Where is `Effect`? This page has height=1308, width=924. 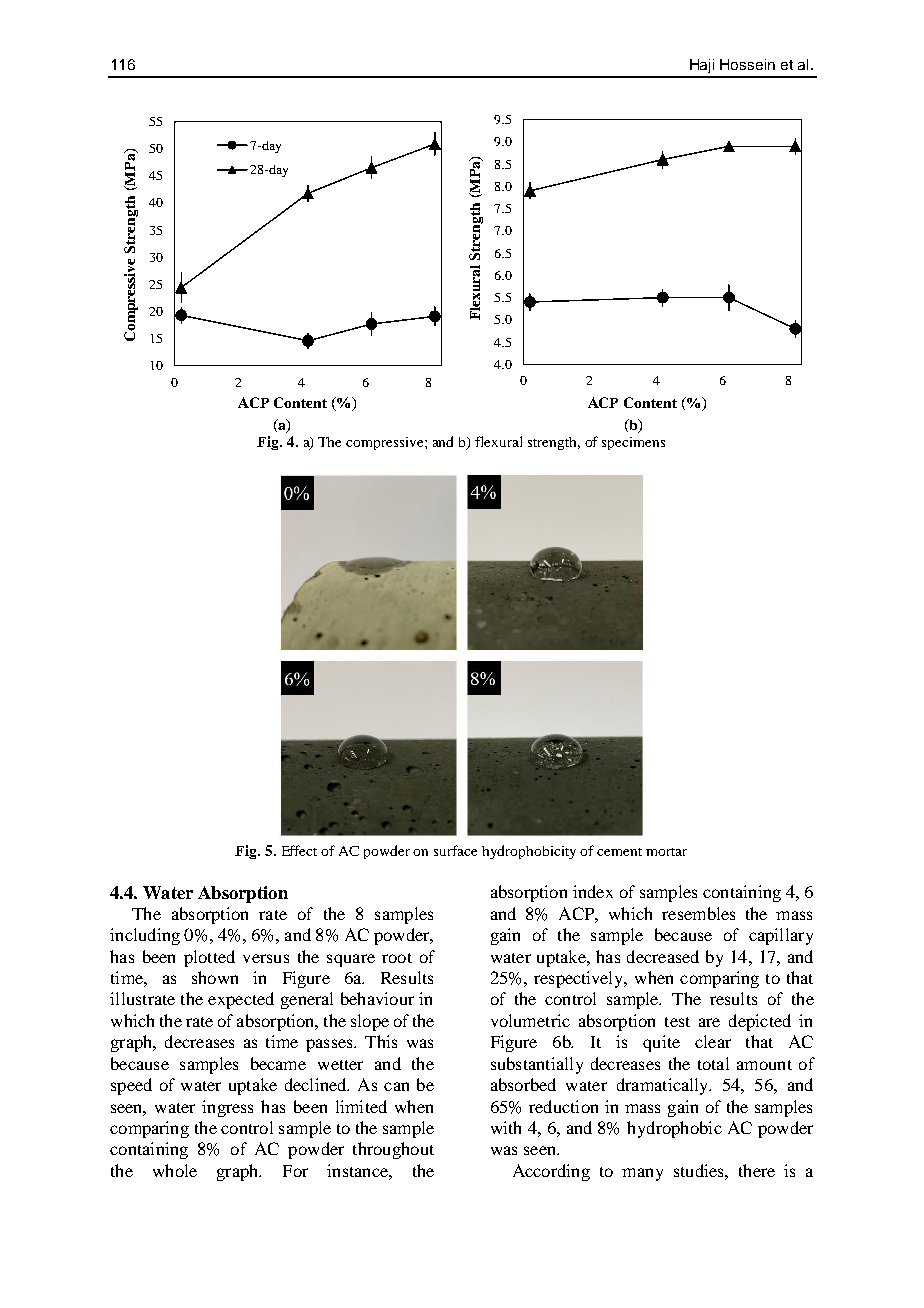
Effect is located at coordinates (299, 850).
